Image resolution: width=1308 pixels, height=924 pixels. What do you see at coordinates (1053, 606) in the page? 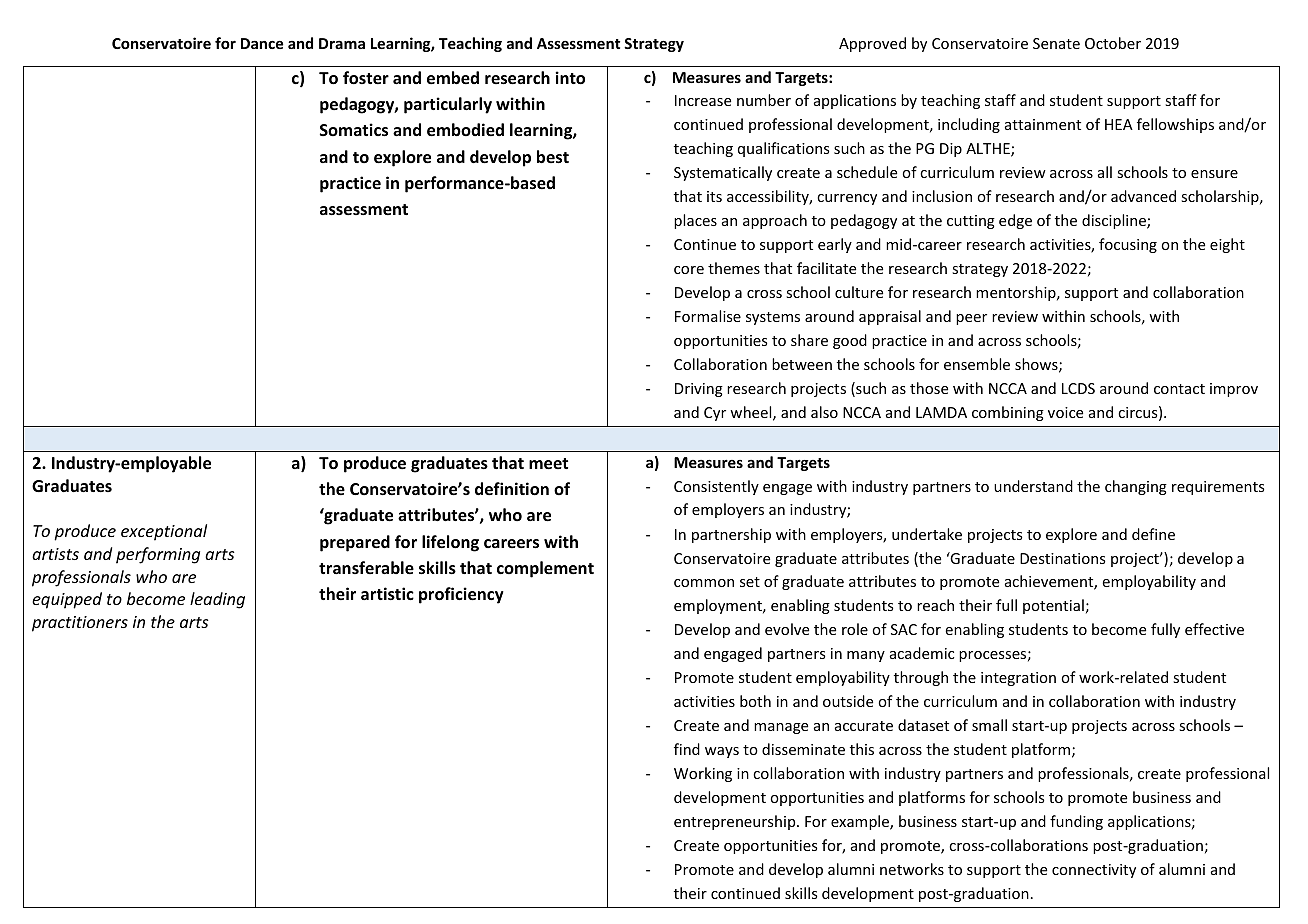
I see `potential` at bounding box center [1053, 606].
